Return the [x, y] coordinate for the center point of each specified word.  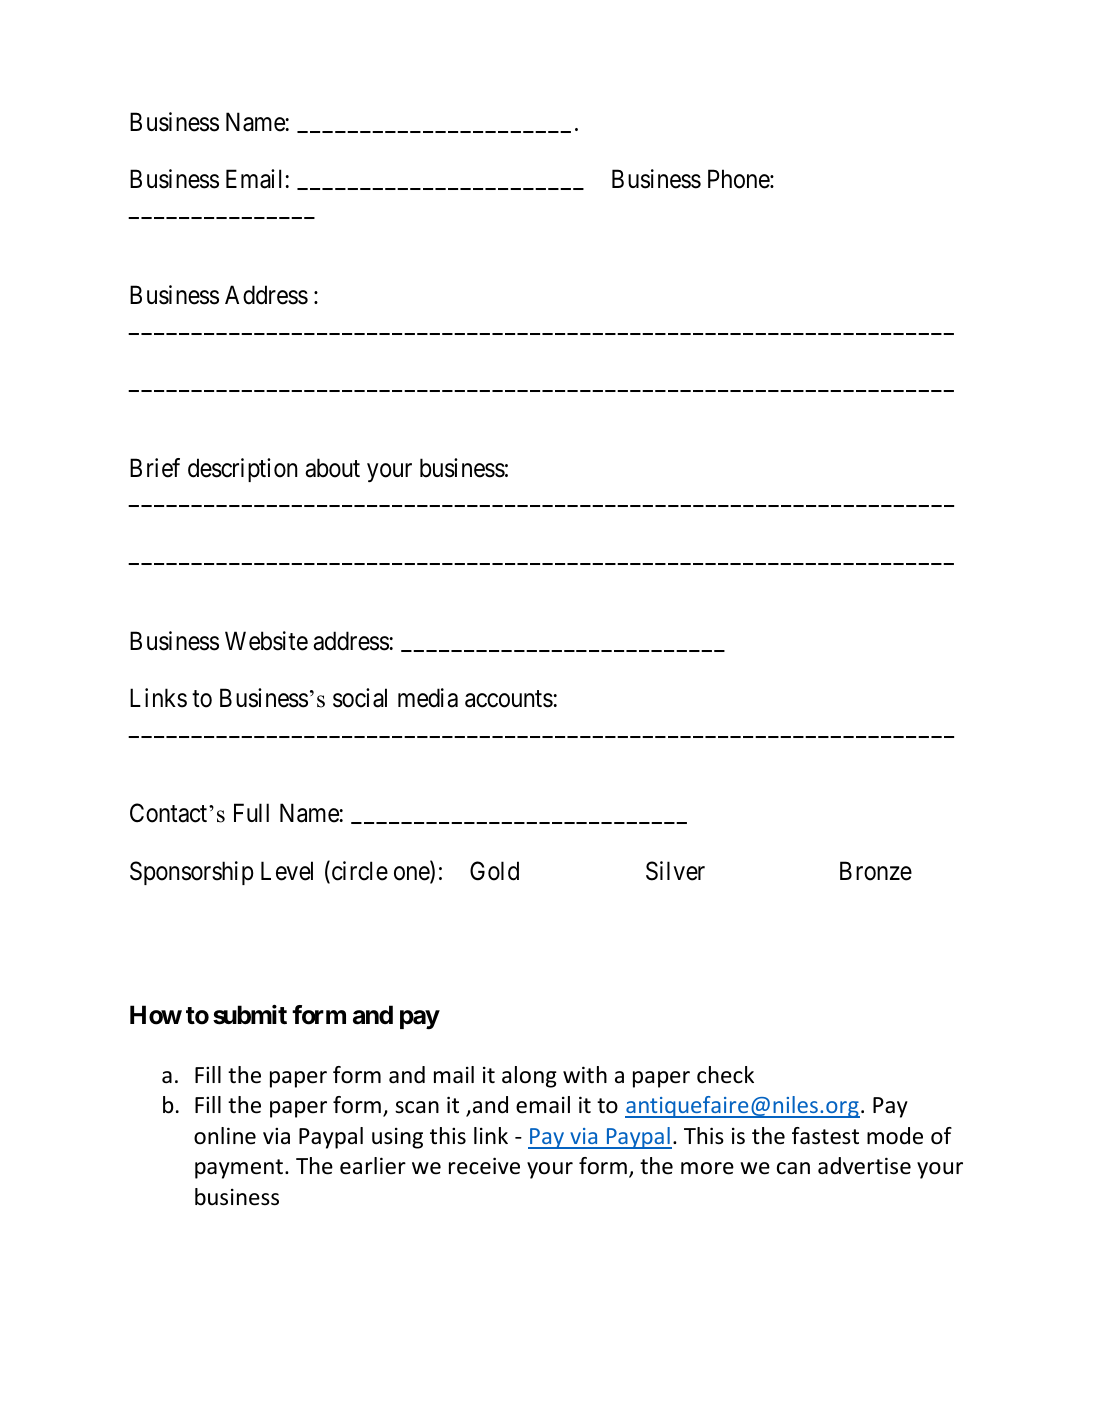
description [242, 470]
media [428, 698]
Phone [739, 179]
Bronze [876, 871]
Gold [494, 871]
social [360, 698]
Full [251, 812]
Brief [155, 468]
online [225, 1136]
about [332, 468]
